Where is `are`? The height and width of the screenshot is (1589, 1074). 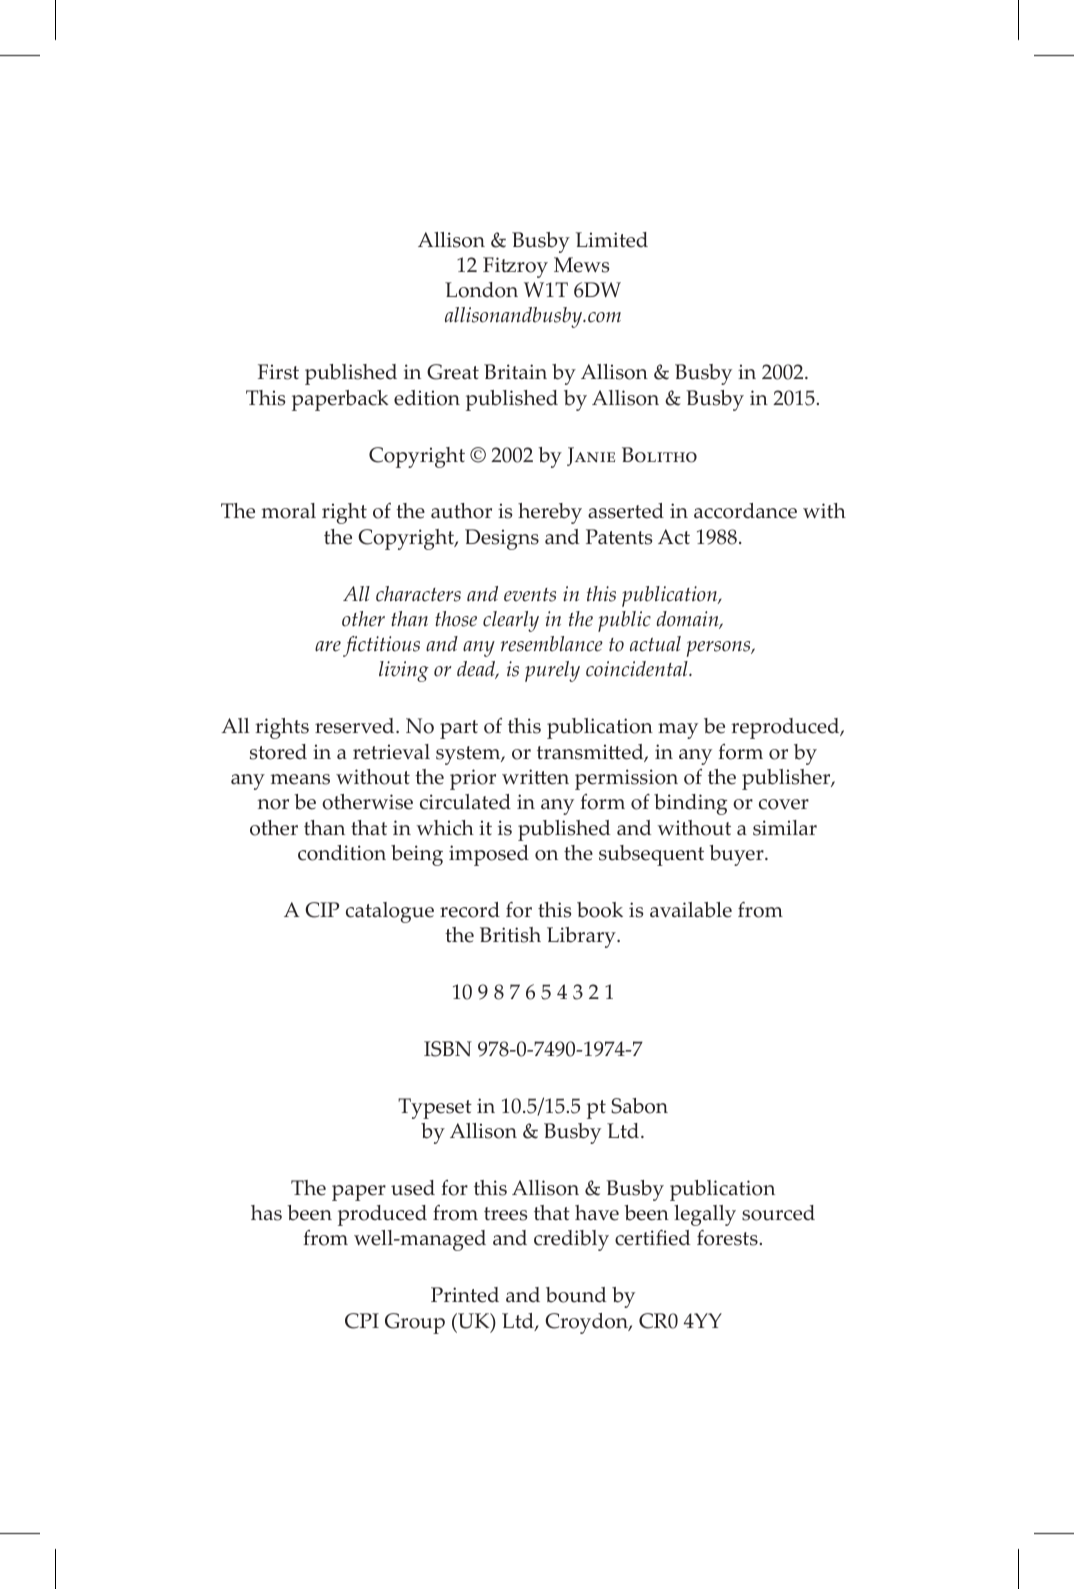
are is located at coordinates (328, 646).
